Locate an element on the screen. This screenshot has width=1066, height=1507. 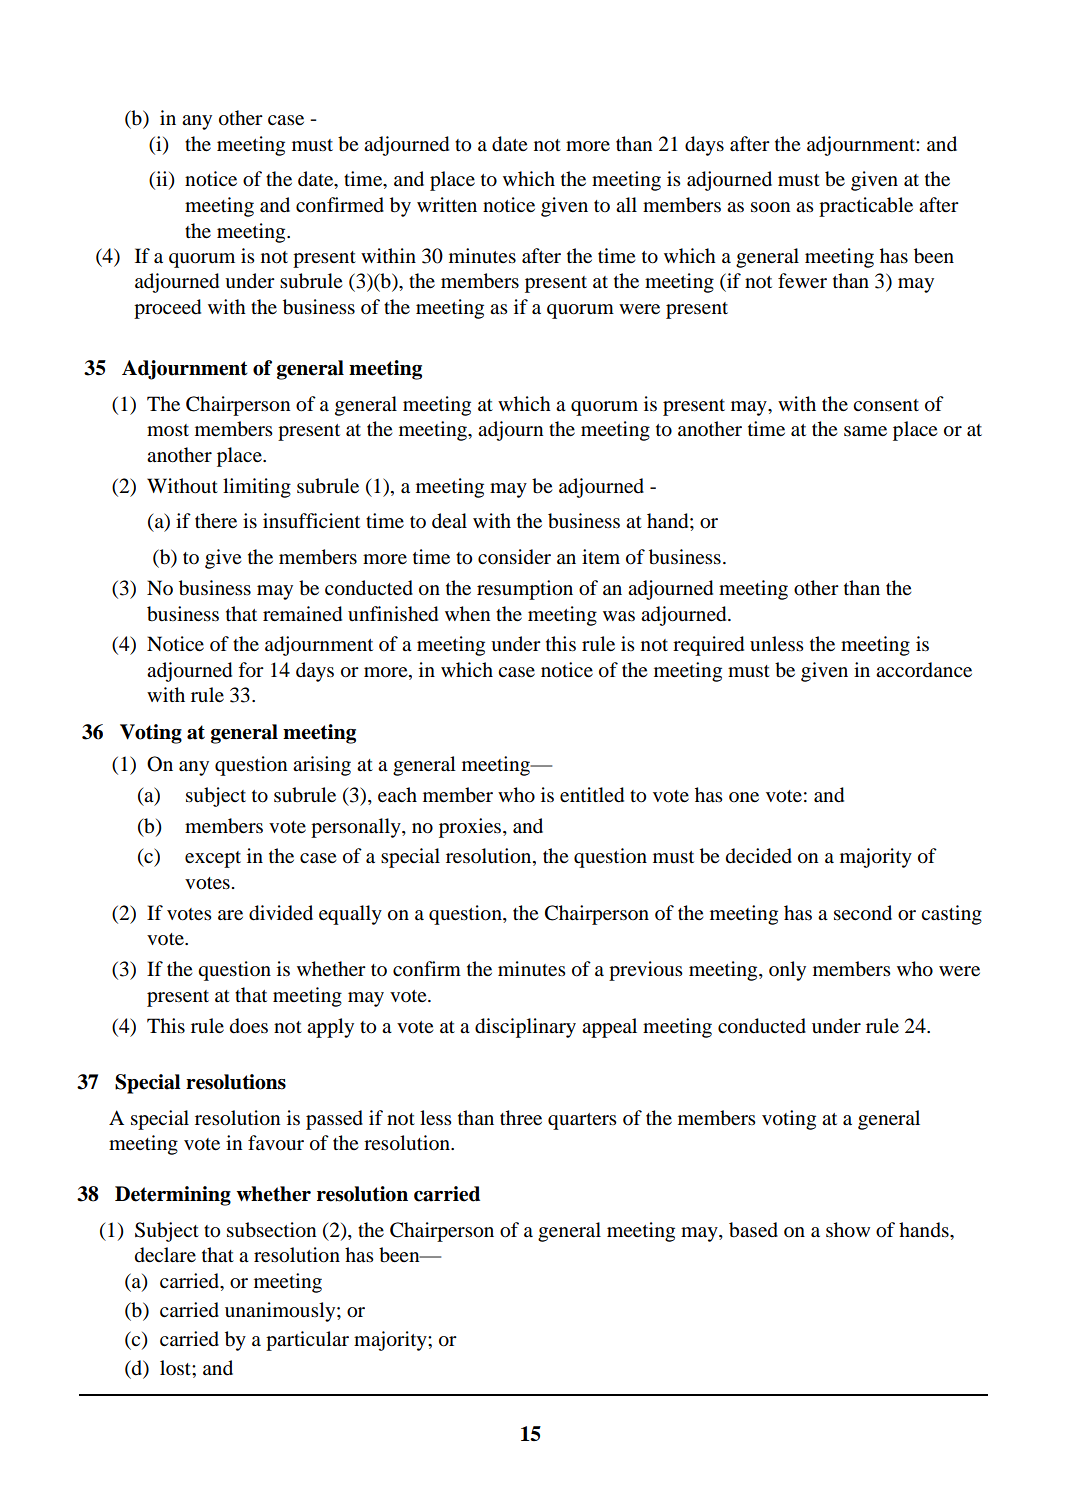
practicable is located at coordinates (866, 207).
